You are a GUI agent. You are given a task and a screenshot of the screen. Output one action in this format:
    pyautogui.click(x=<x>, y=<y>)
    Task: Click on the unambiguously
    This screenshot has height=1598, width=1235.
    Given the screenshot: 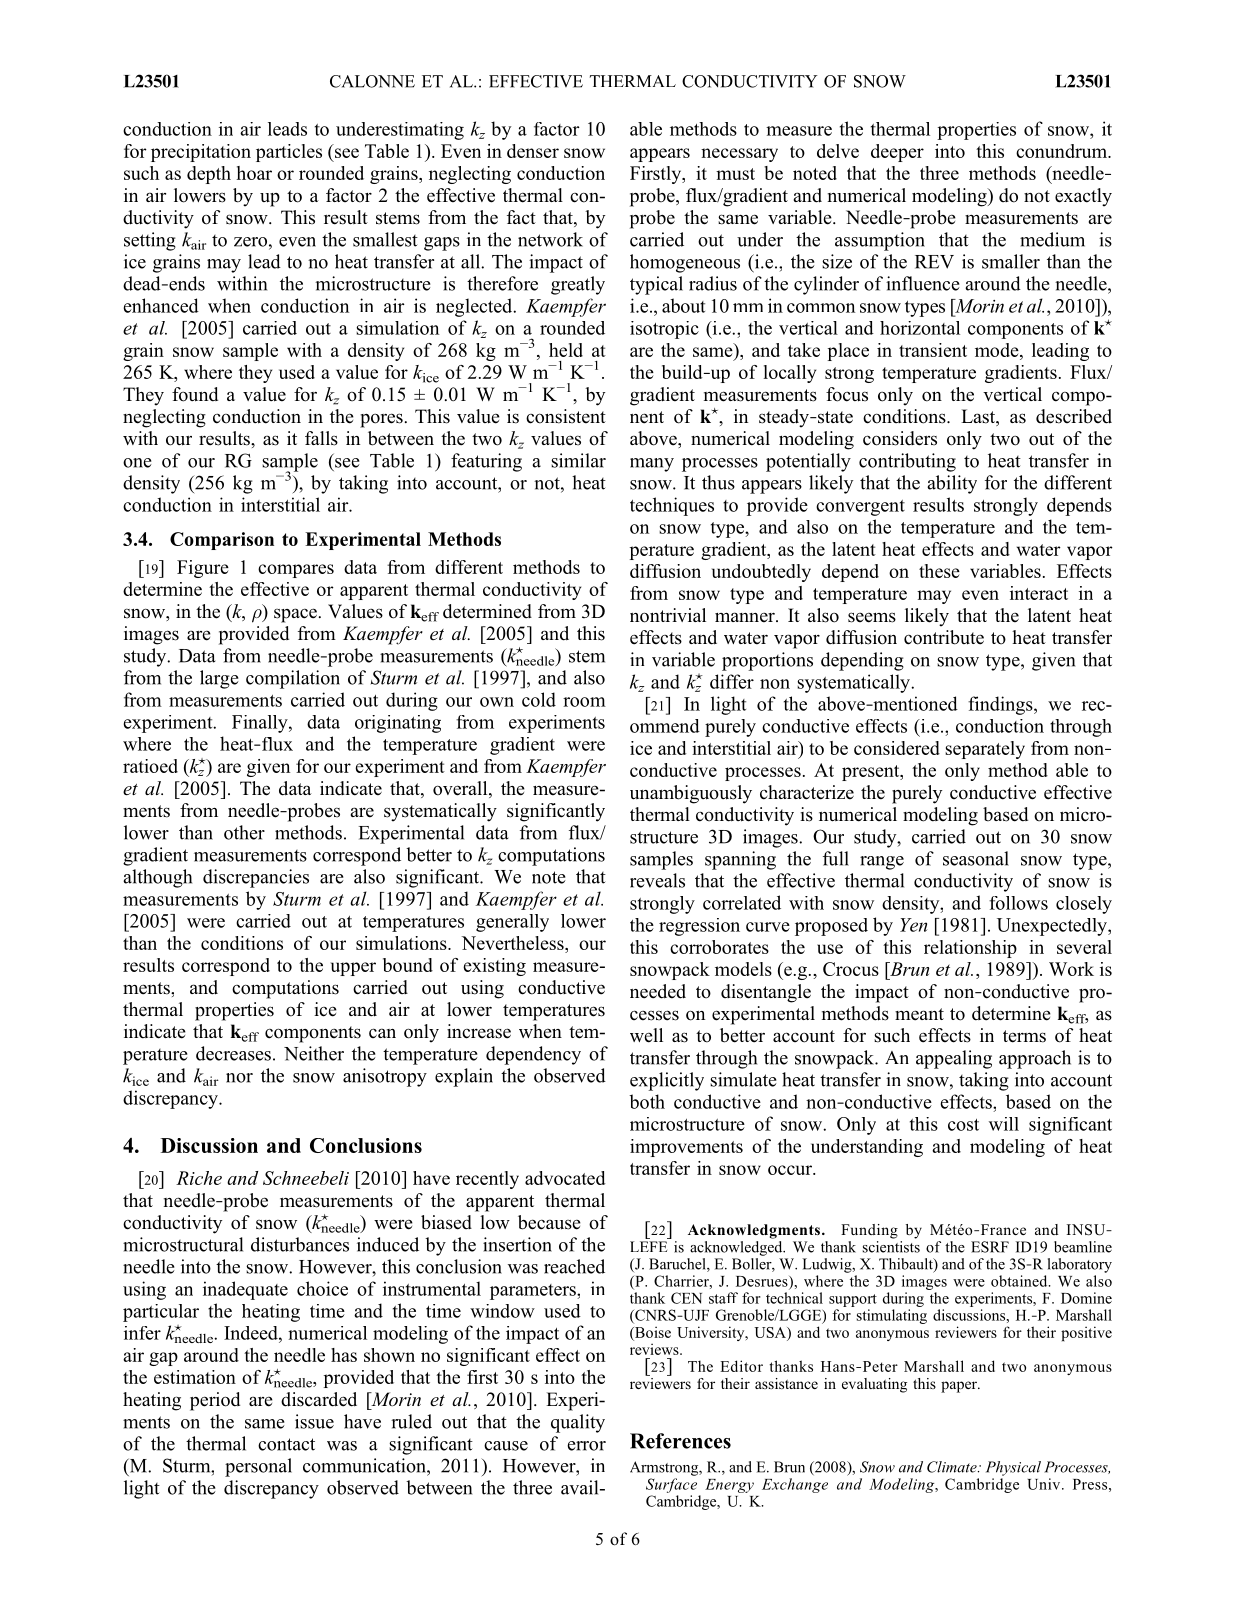 What is the action you would take?
    pyautogui.click(x=691, y=794)
